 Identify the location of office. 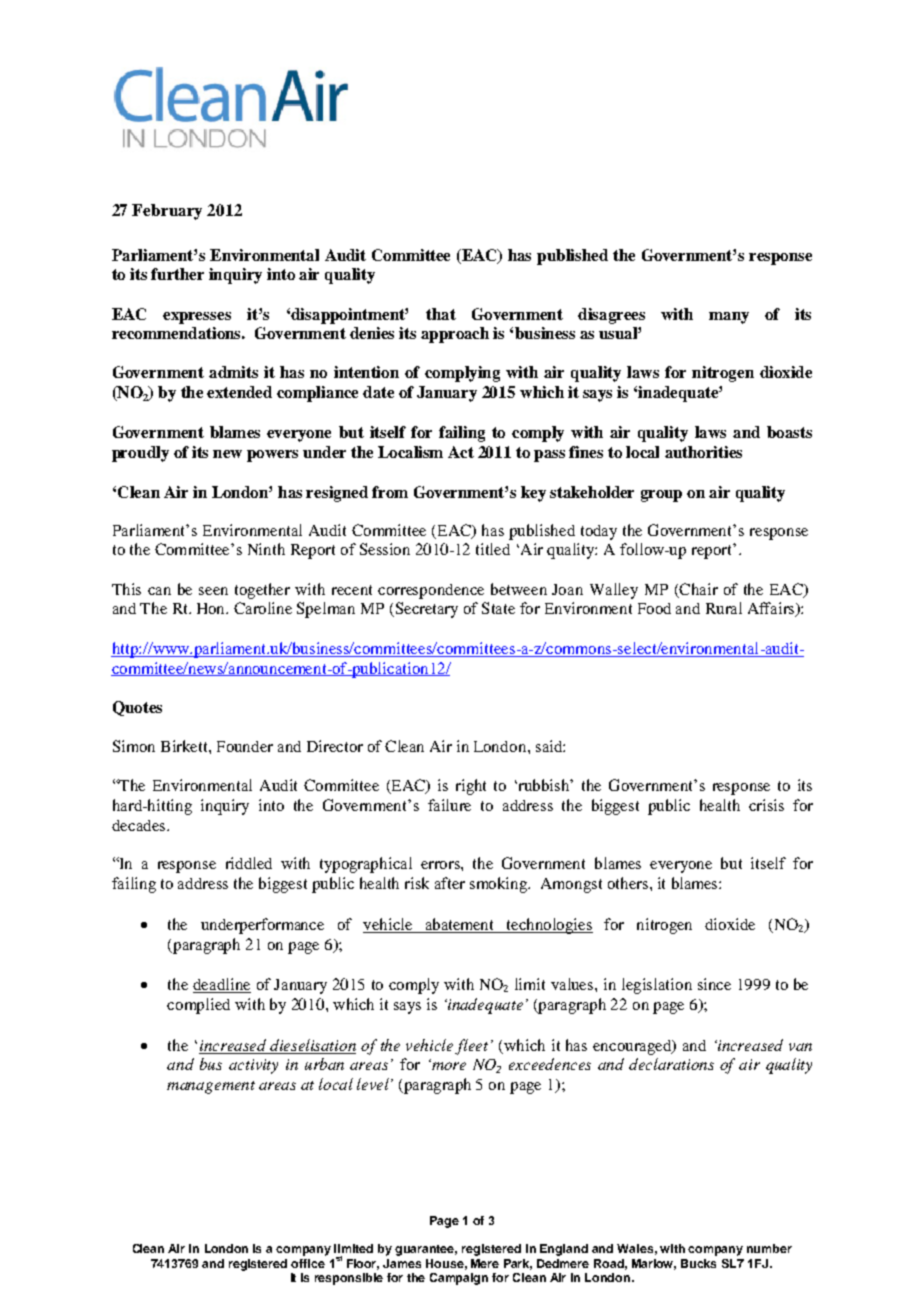
(308, 1263).
